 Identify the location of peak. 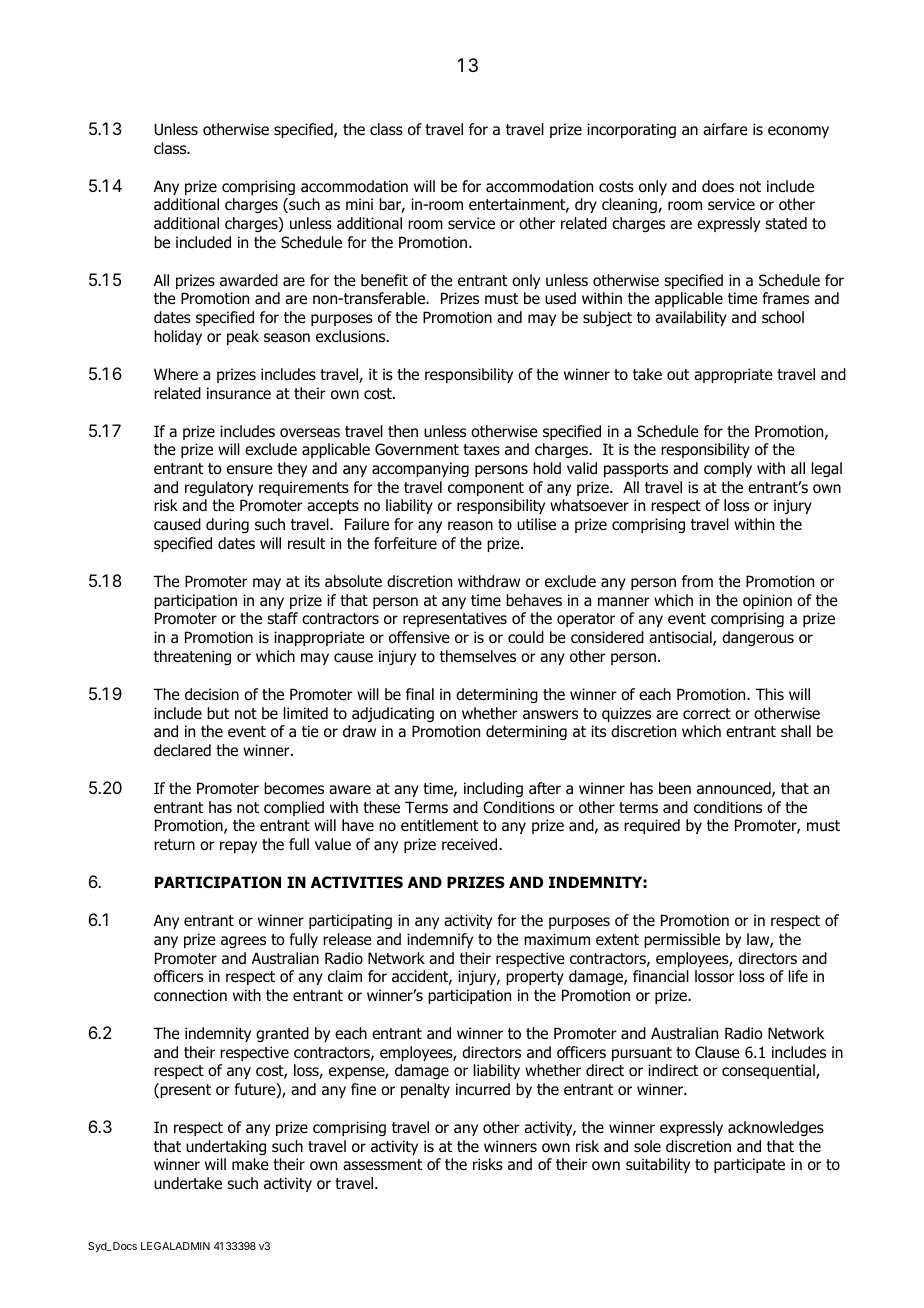
(243, 337).
